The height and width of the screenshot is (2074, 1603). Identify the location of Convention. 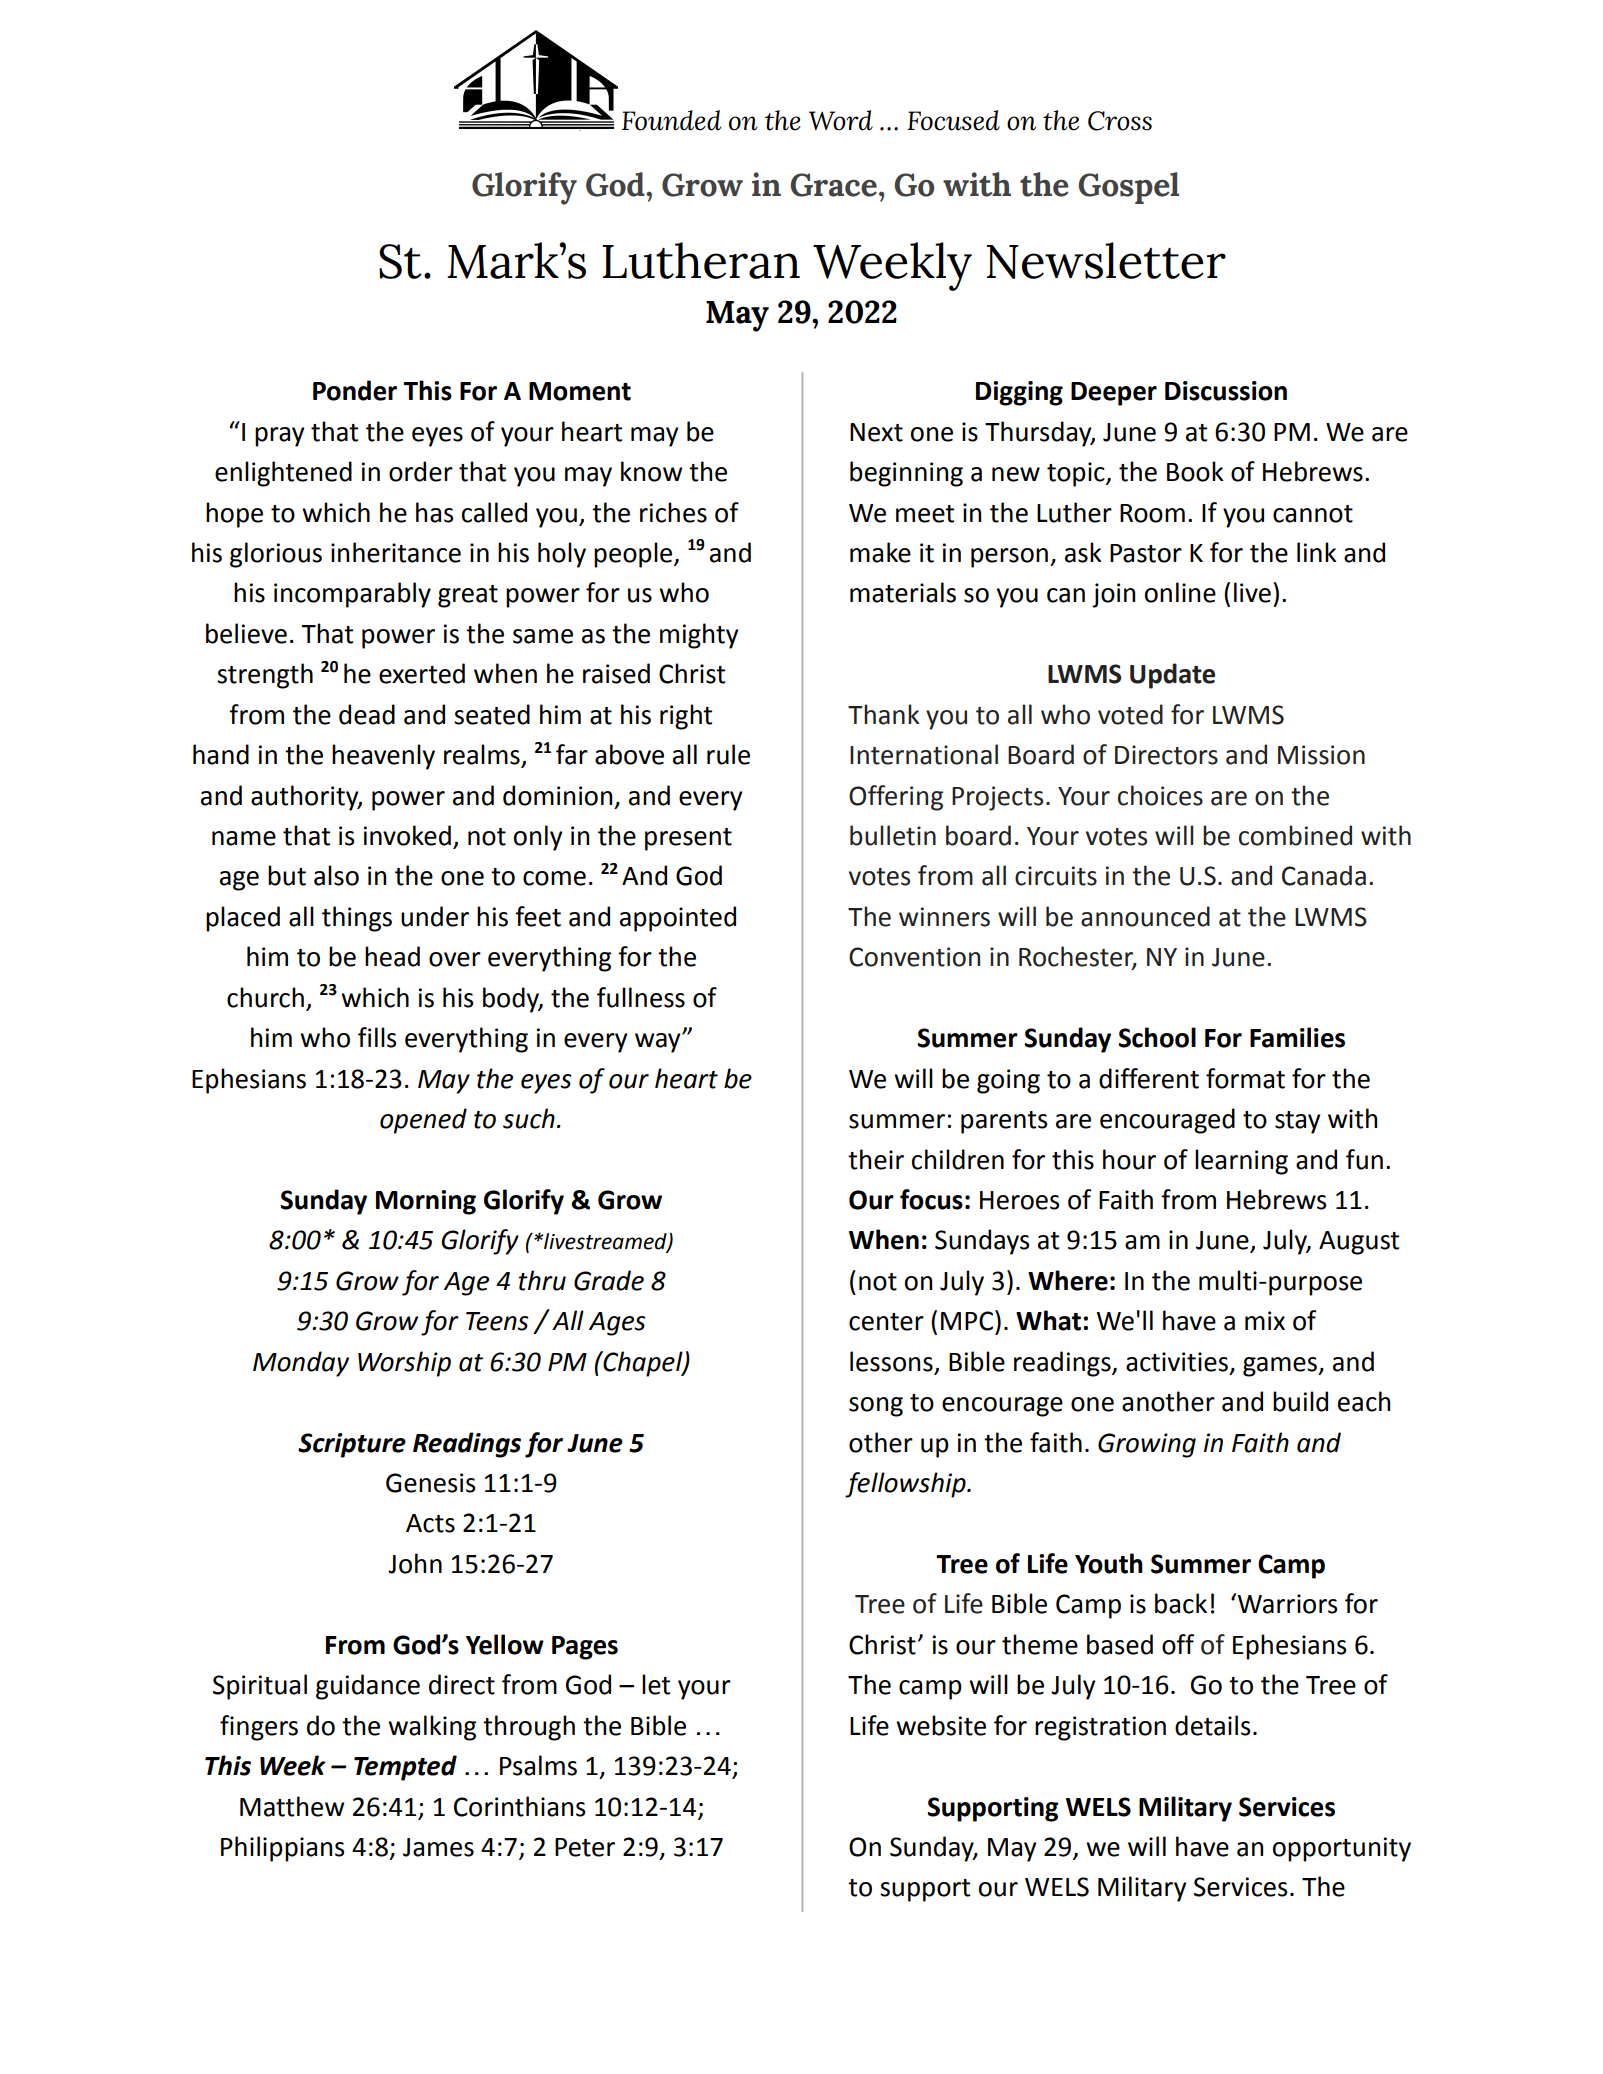
(914, 957).
